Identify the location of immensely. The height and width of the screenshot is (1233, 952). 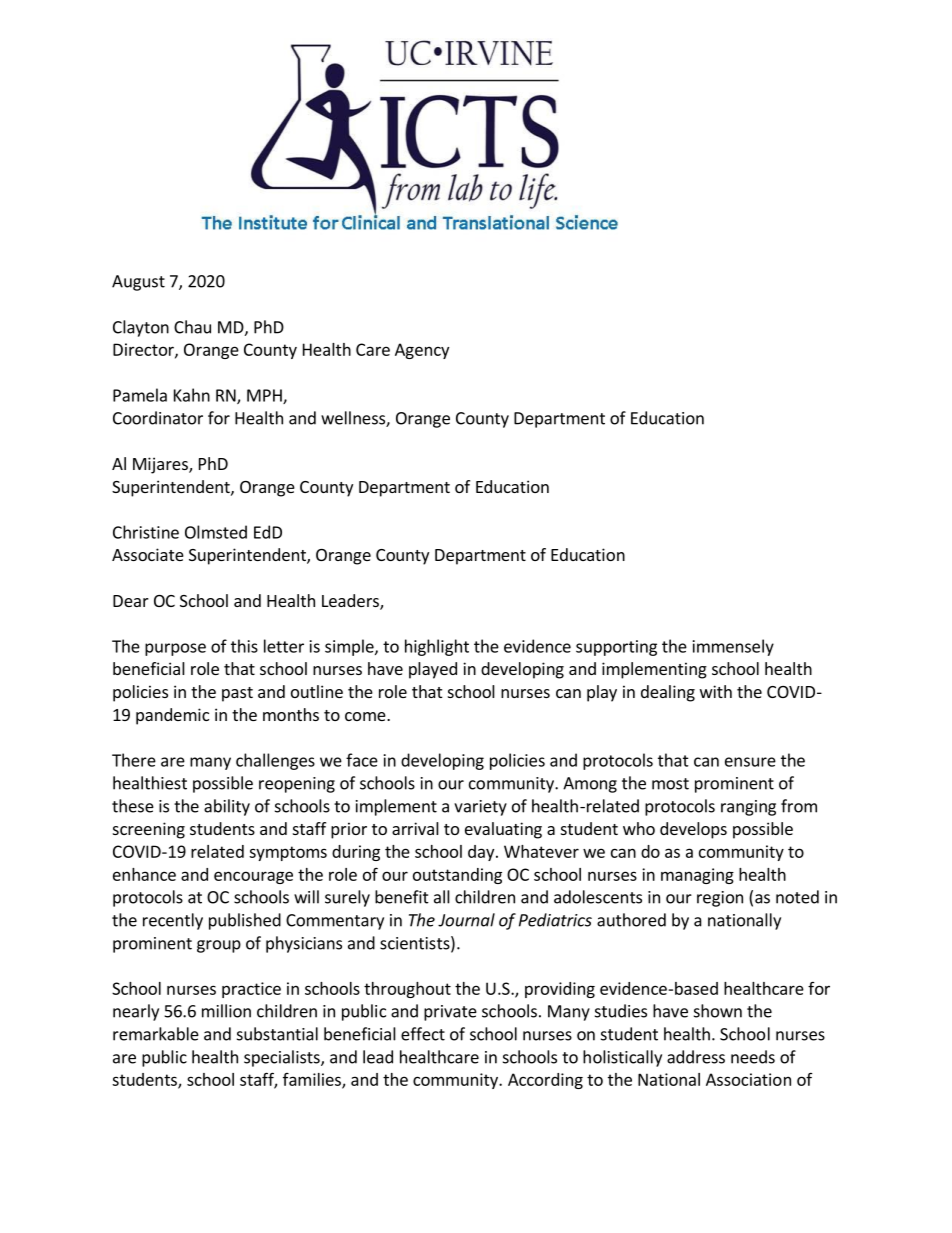
(733, 647).
